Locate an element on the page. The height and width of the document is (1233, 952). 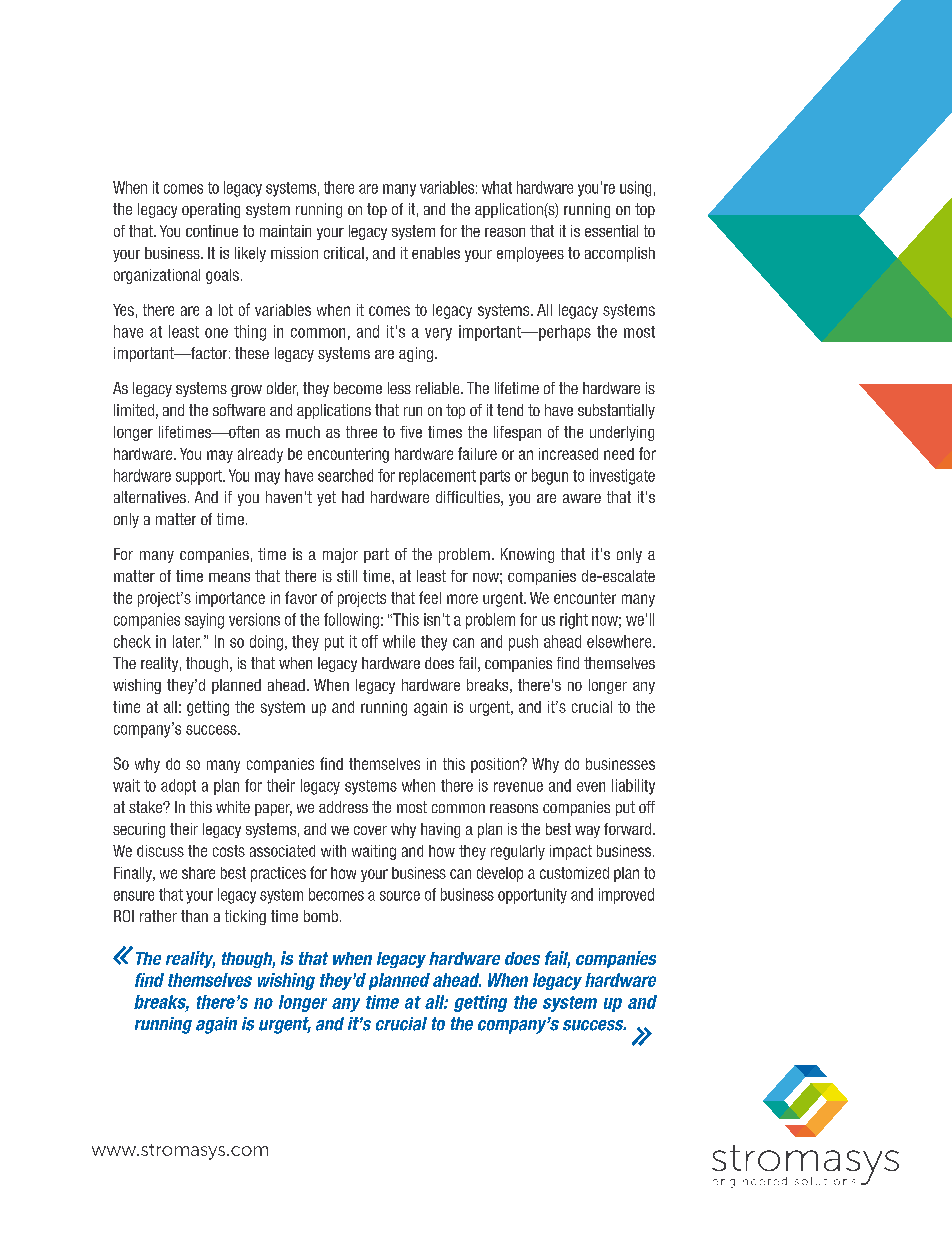
major is located at coordinates (340, 555).
